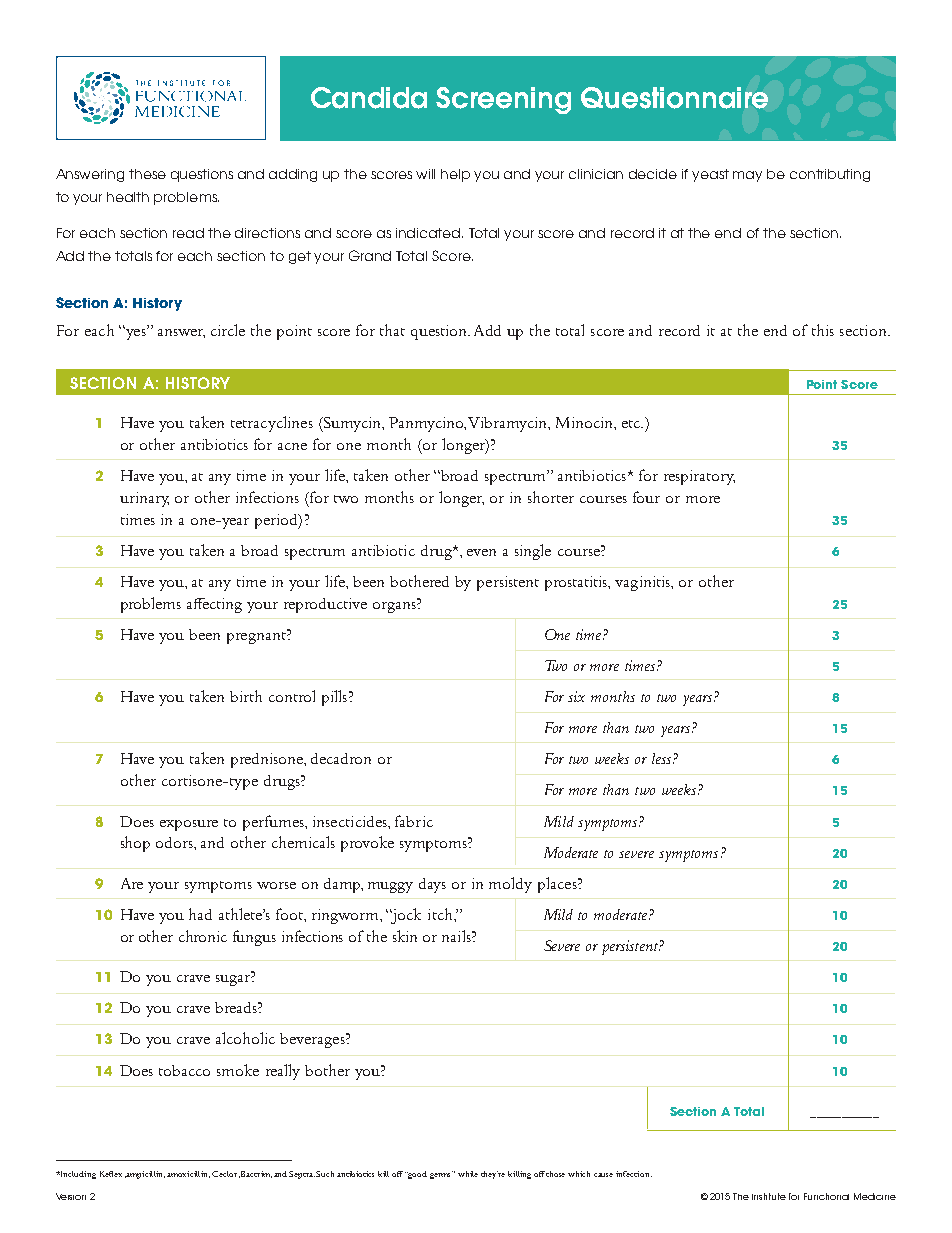 This document has width=952, height=1233. I want to click on while, so click(468, 1174).
